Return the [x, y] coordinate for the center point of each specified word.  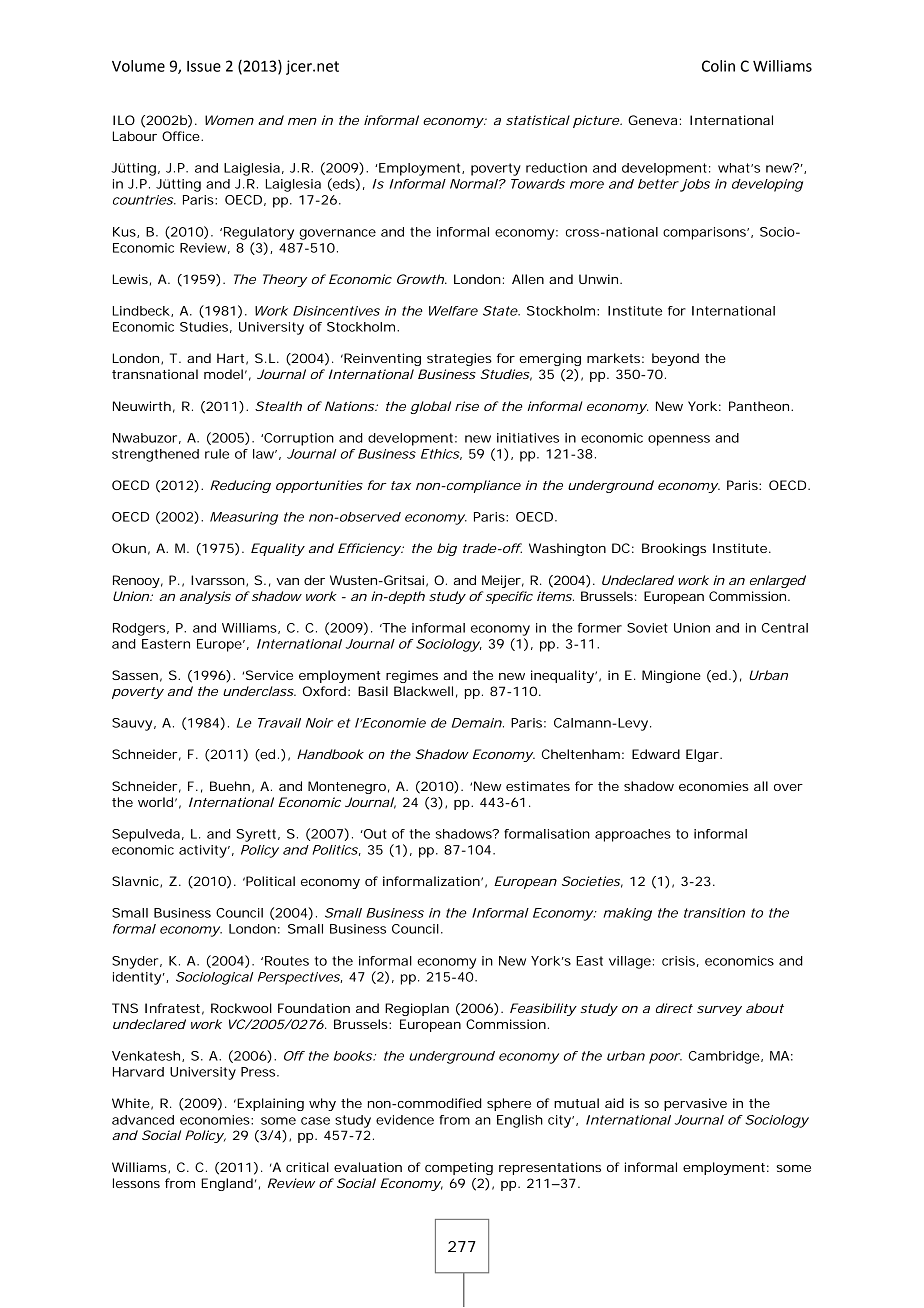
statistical [538, 120]
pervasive [695, 1104]
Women [229, 120]
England [229, 1184]
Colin [718, 66]
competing [459, 1168]
